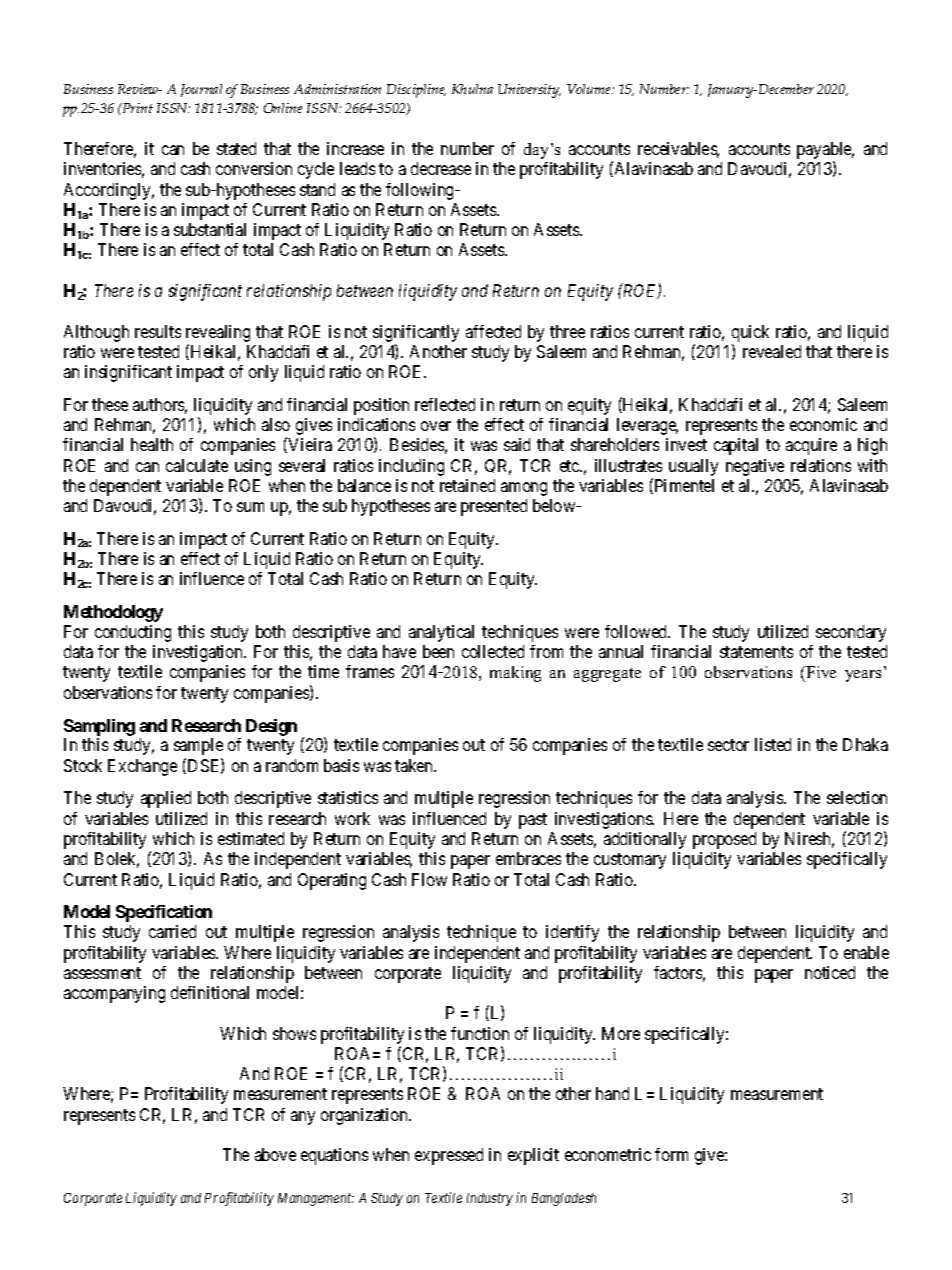 This screenshot has height=1270, width=952. I want to click on above, so click(275, 1154).
